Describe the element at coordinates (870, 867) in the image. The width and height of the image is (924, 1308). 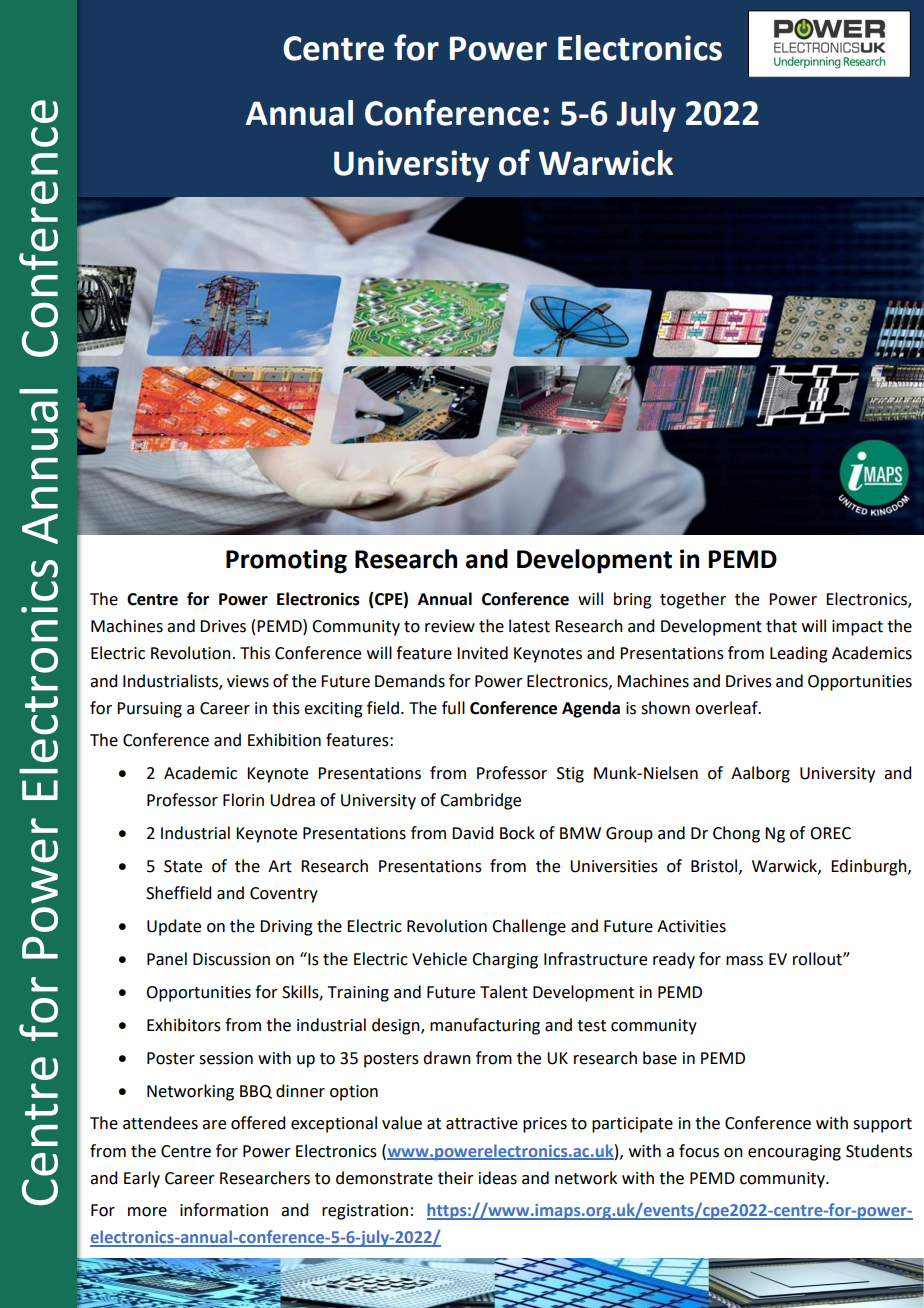
I see `Edinburgh` at that location.
